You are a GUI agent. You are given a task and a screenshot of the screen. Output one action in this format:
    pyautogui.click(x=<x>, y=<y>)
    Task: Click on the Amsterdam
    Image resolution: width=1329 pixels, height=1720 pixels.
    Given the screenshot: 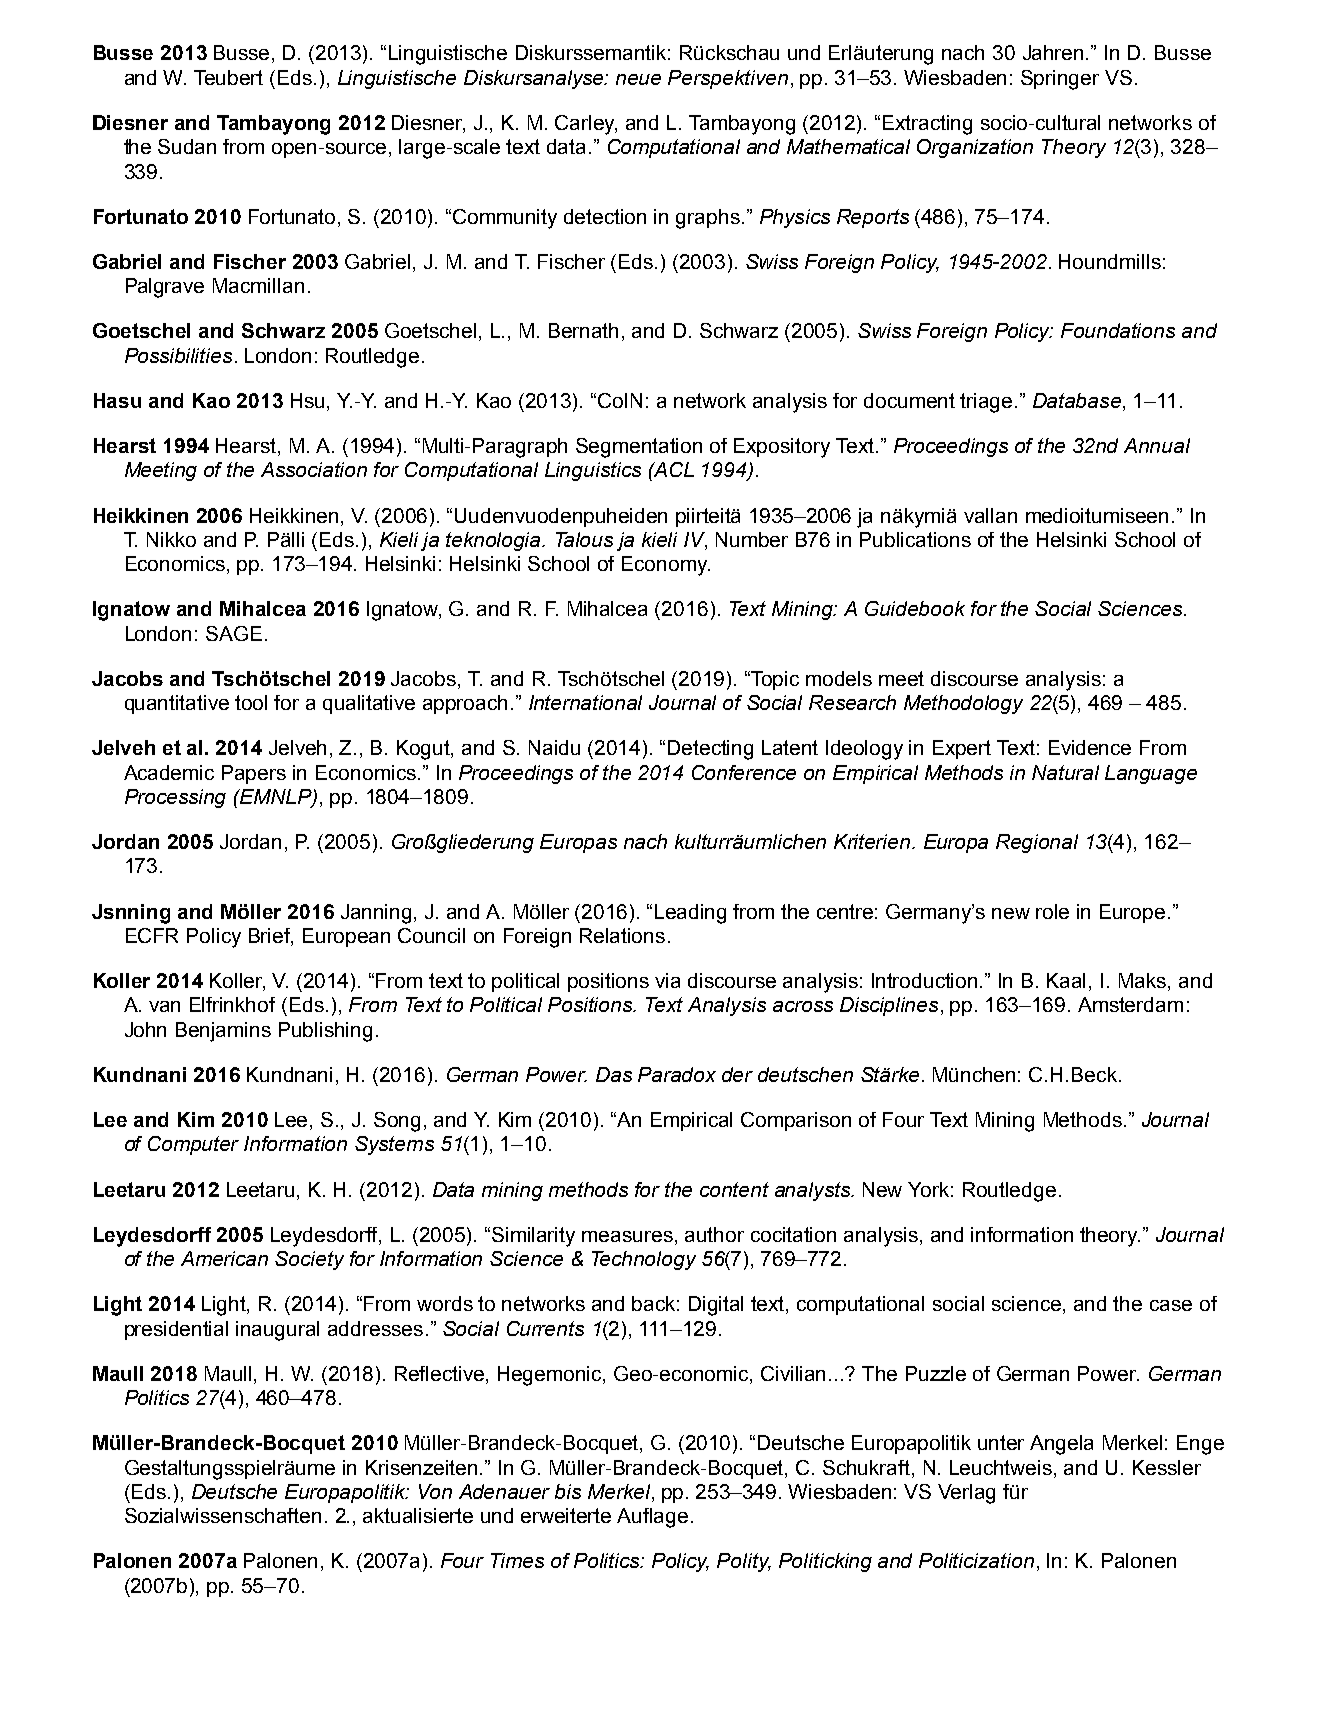 What is the action you would take?
    pyautogui.click(x=1130, y=1004)
